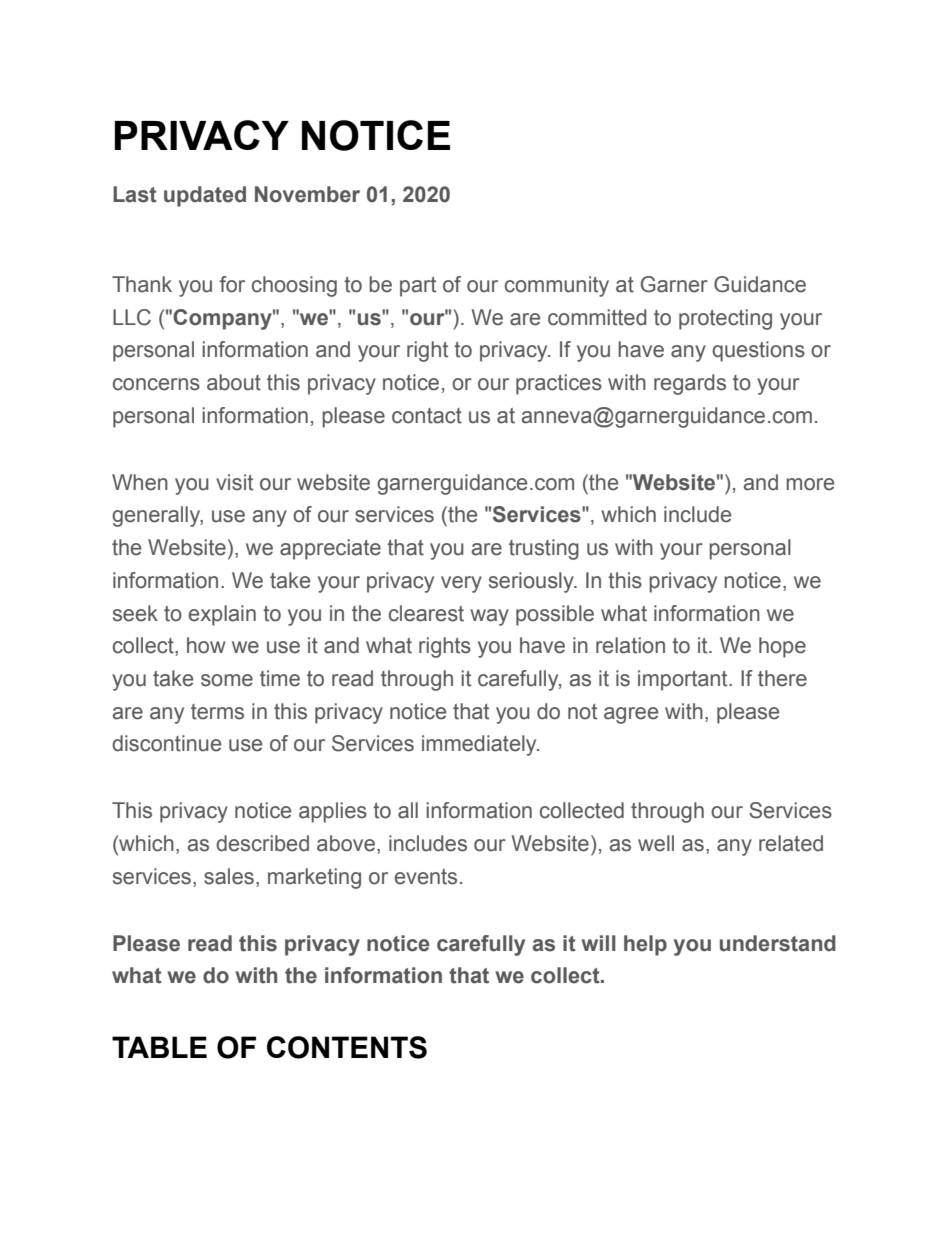 The height and width of the page is (1233, 952). I want to click on about, so click(234, 382).
